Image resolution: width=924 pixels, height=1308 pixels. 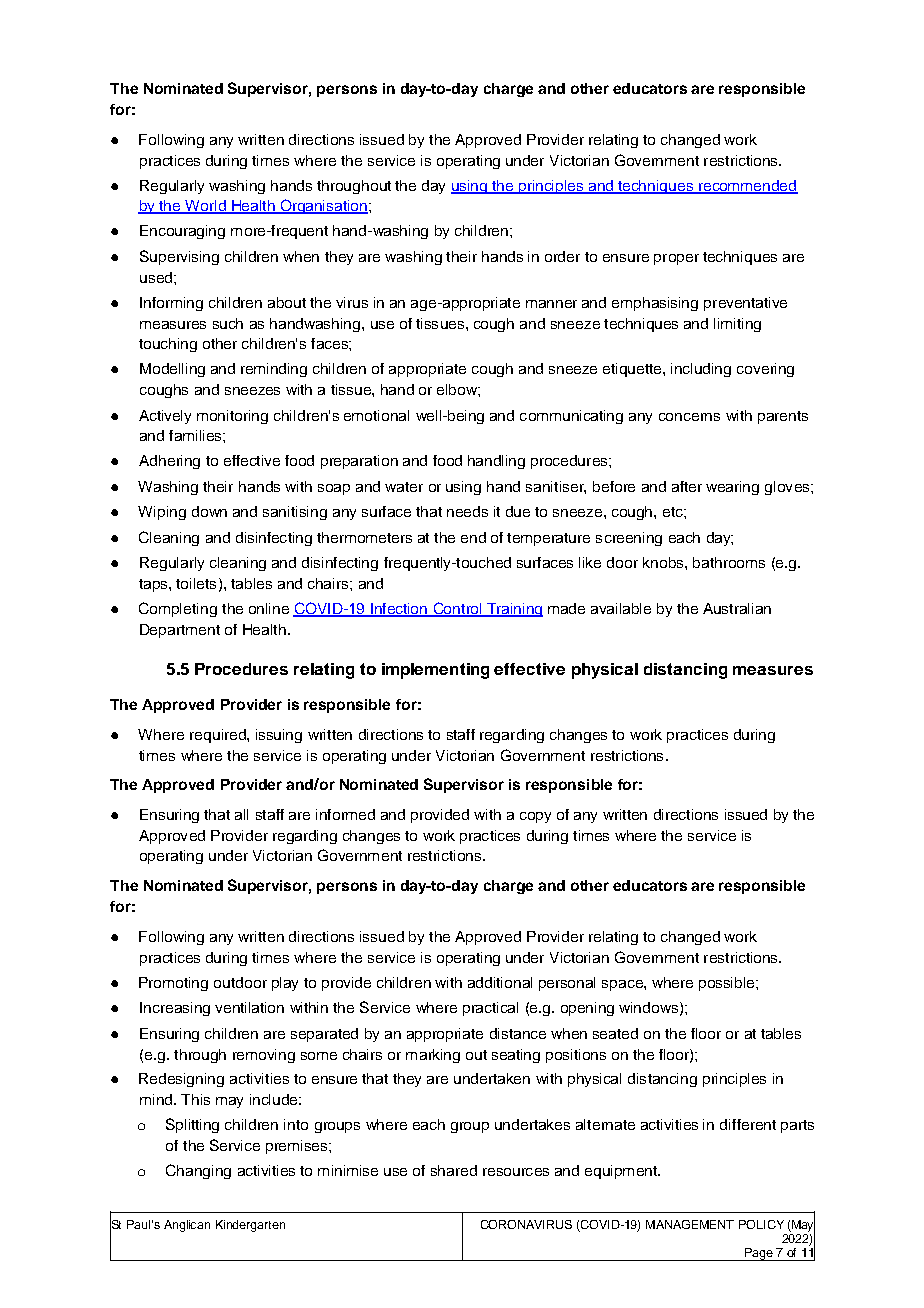 What do you see at coordinates (562, 256) in the image?
I see `order` at bounding box center [562, 256].
